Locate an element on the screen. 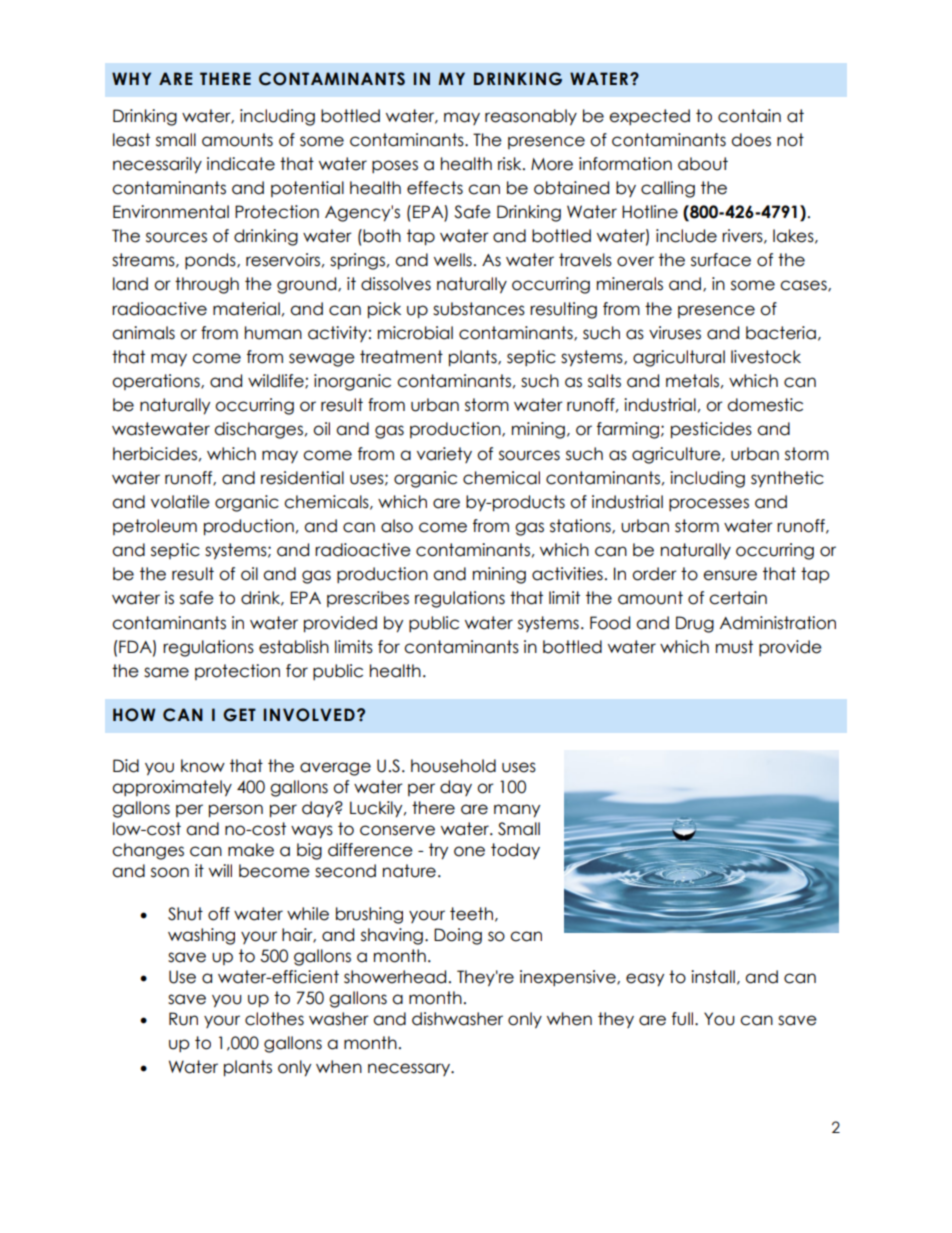 The height and width of the screenshot is (1233, 952). must is located at coordinates (734, 647).
